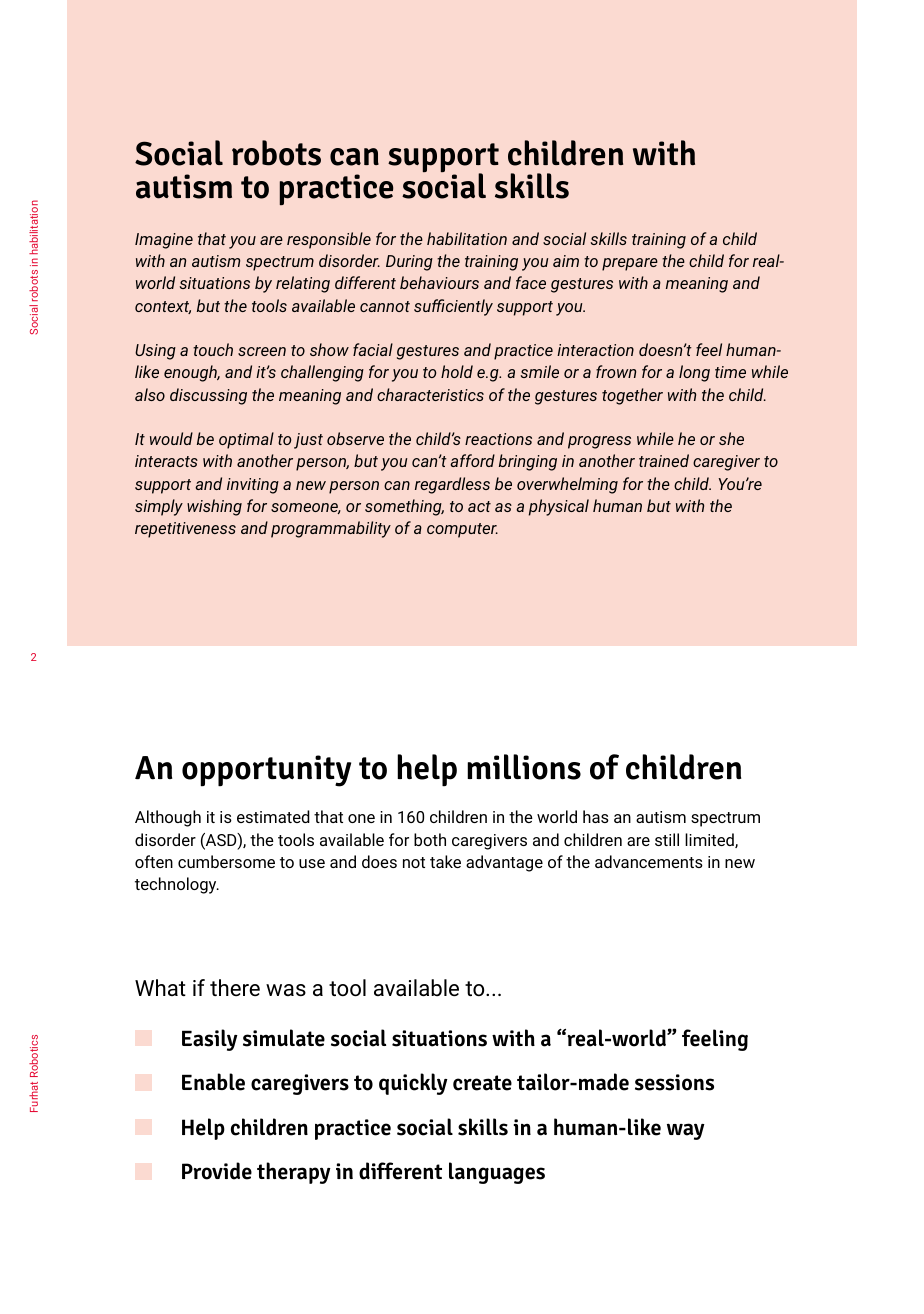  I want to click on technology, so click(177, 885).
